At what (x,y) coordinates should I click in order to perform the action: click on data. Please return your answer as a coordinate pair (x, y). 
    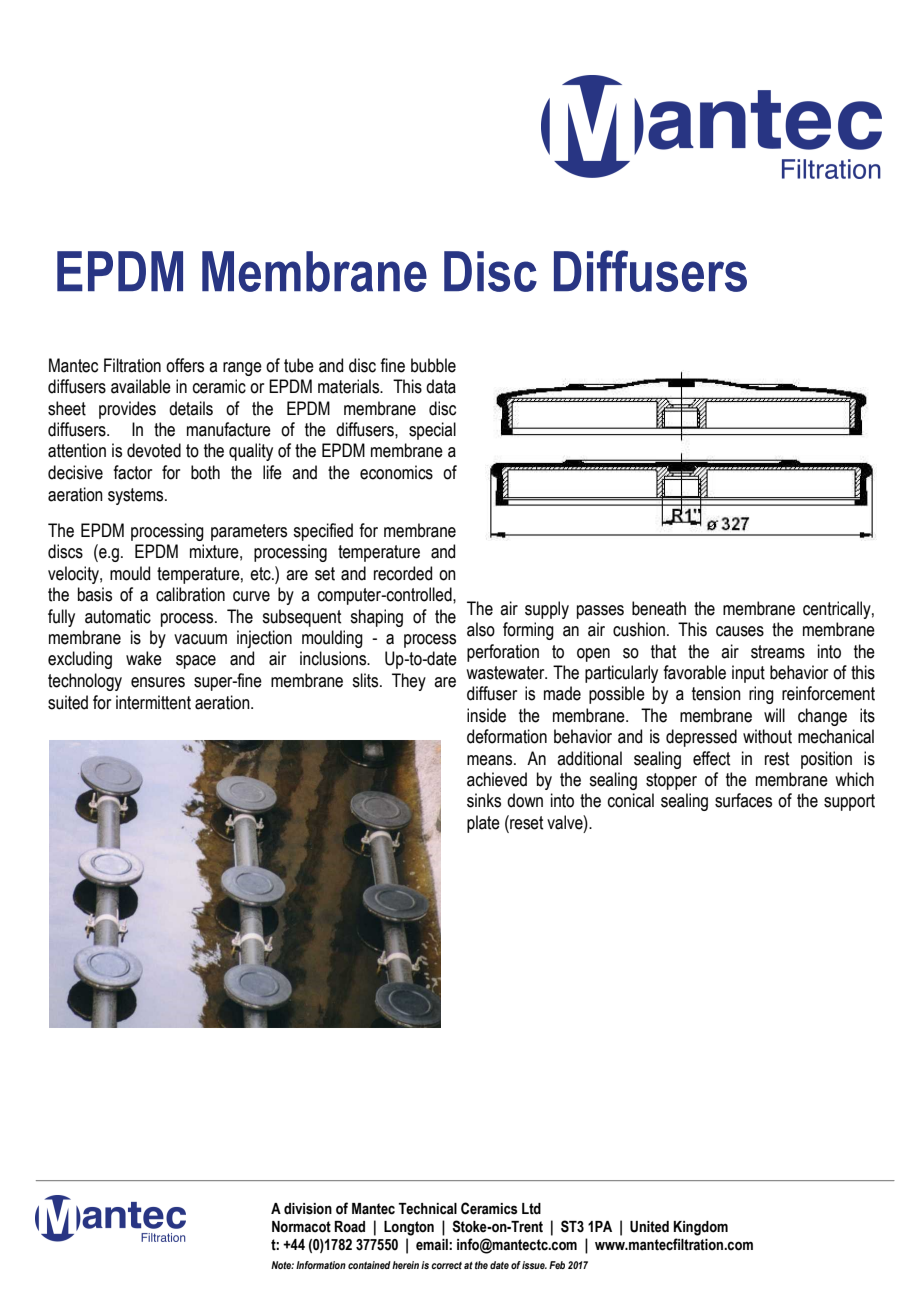
    Looking at the image, I should click on (441, 386).
